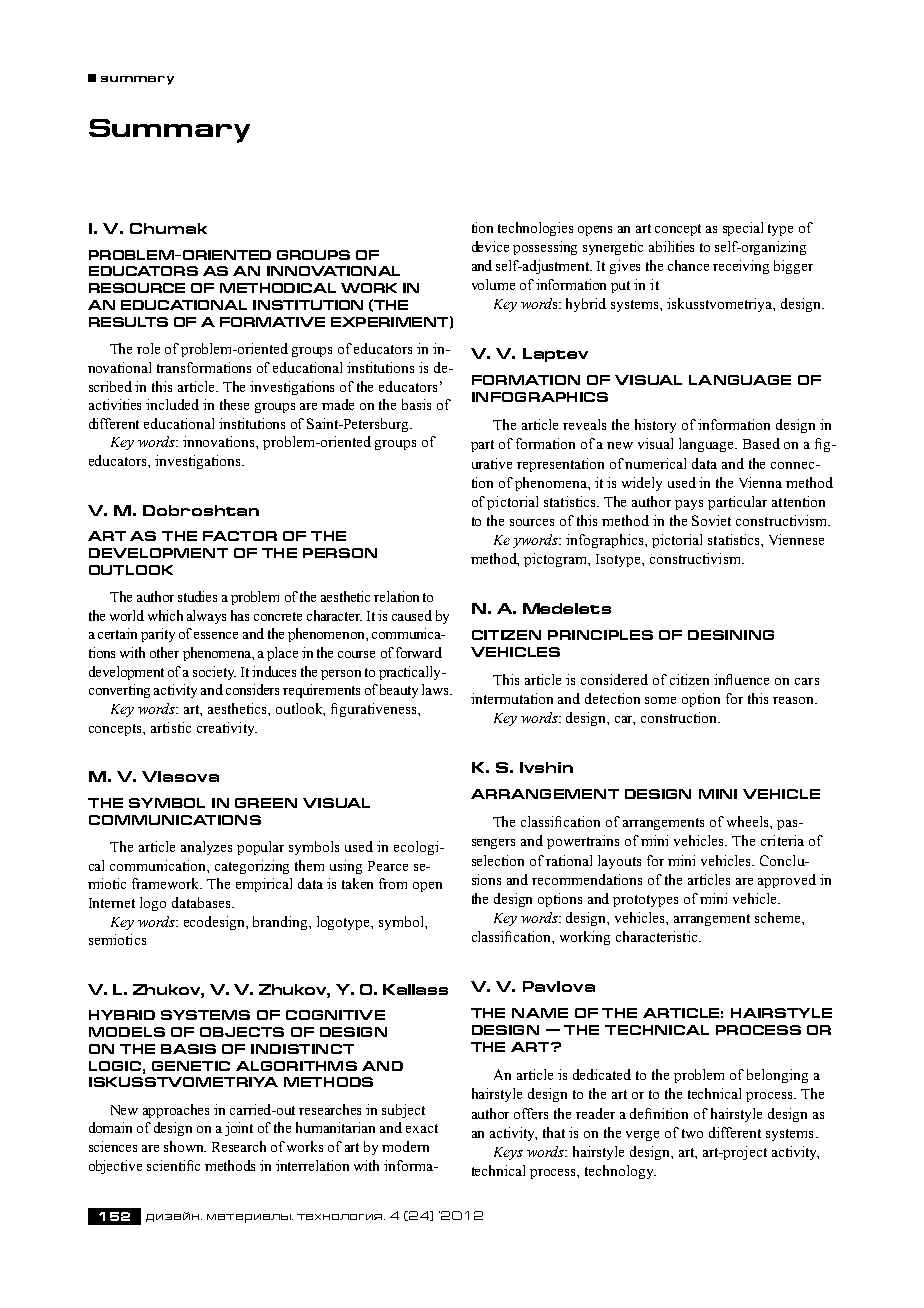  I want to click on Based, so click(761, 443).
